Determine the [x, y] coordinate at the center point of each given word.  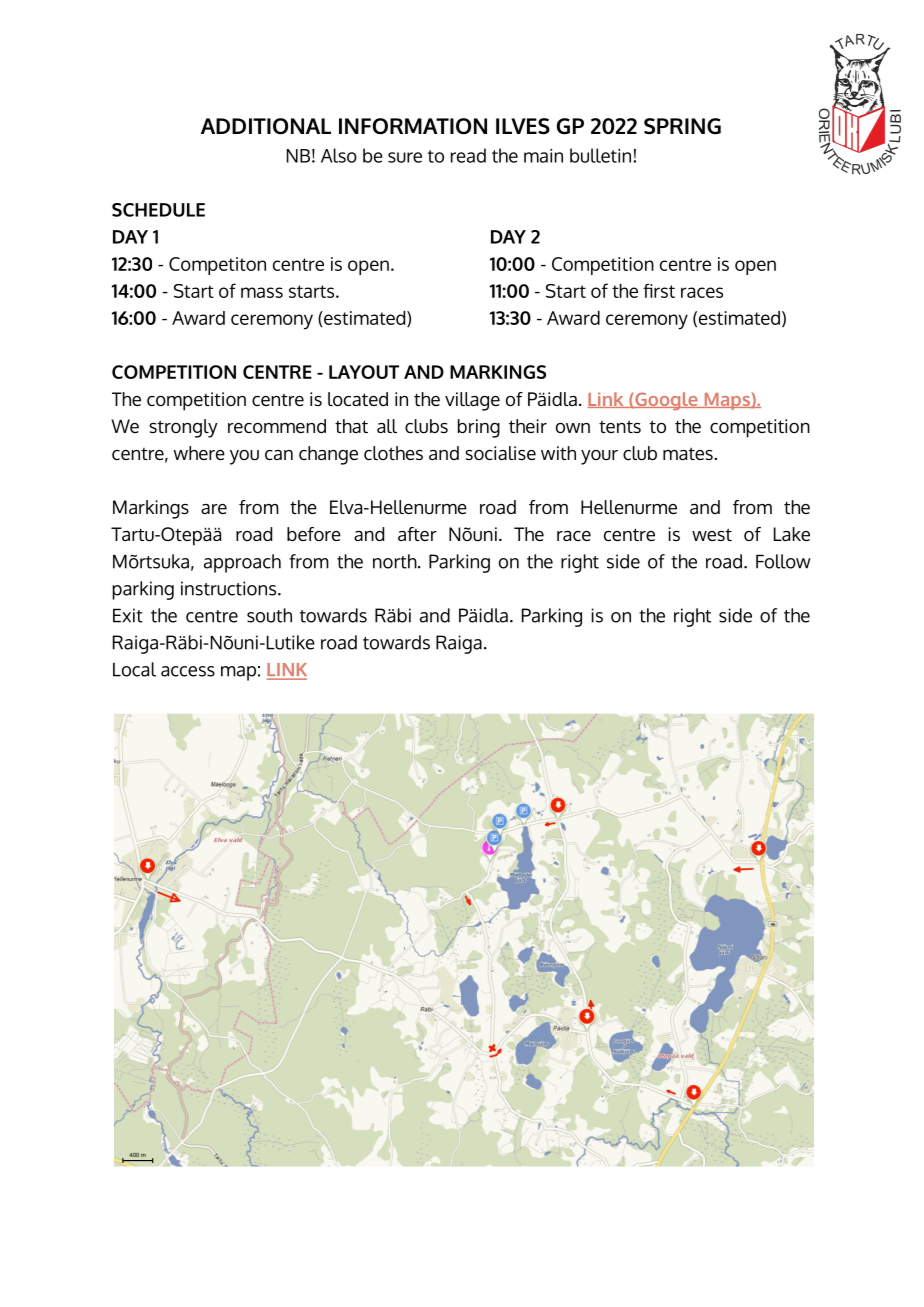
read [468, 155]
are [214, 509]
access [188, 671]
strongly [183, 428]
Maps [727, 401]
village [472, 401]
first [659, 290]
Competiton [217, 266]
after [417, 534]
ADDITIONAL [266, 126]
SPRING [682, 126]
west [712, 534]
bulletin [600, 155]
